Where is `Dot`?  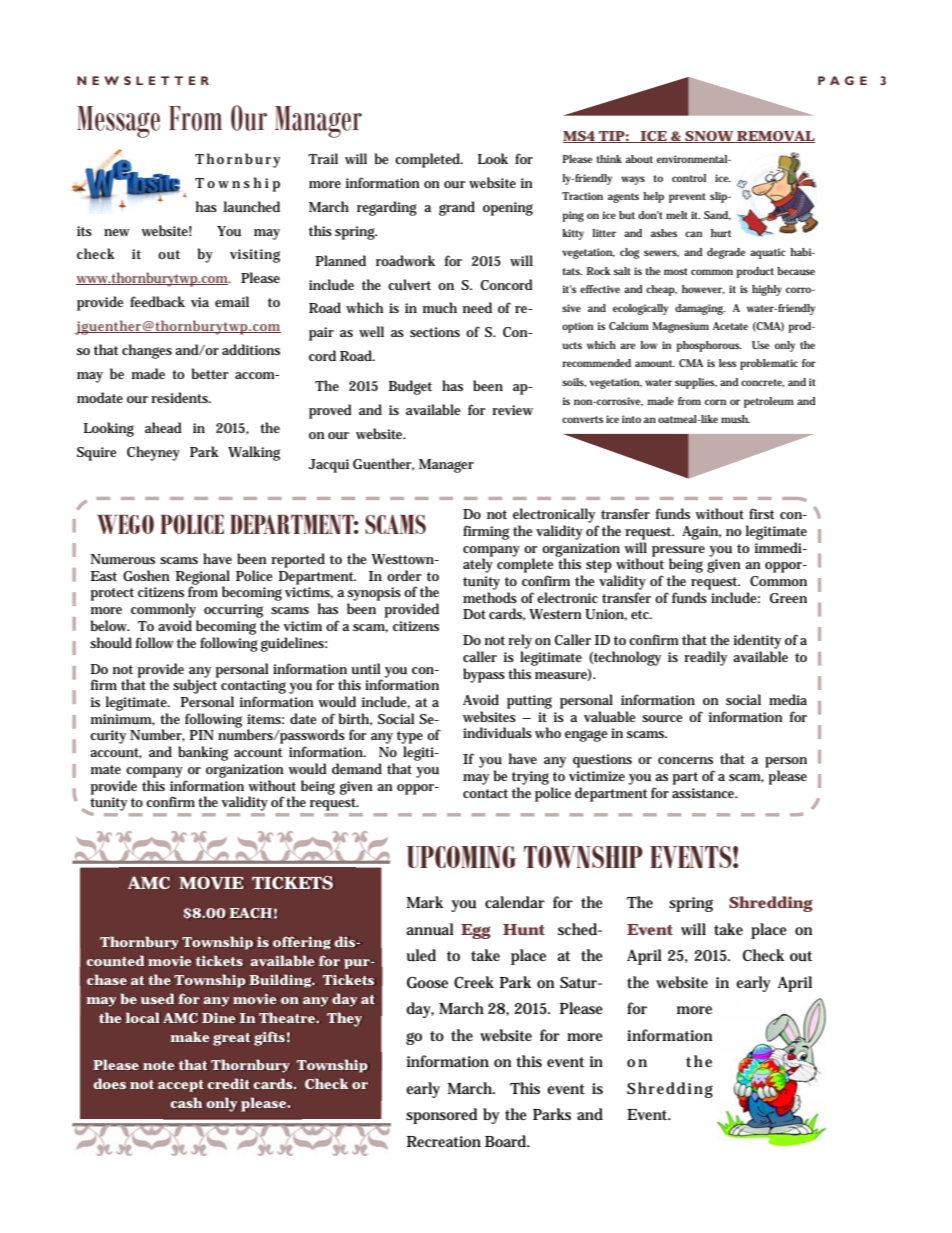 Dot is located at coordinates (474, 614).
